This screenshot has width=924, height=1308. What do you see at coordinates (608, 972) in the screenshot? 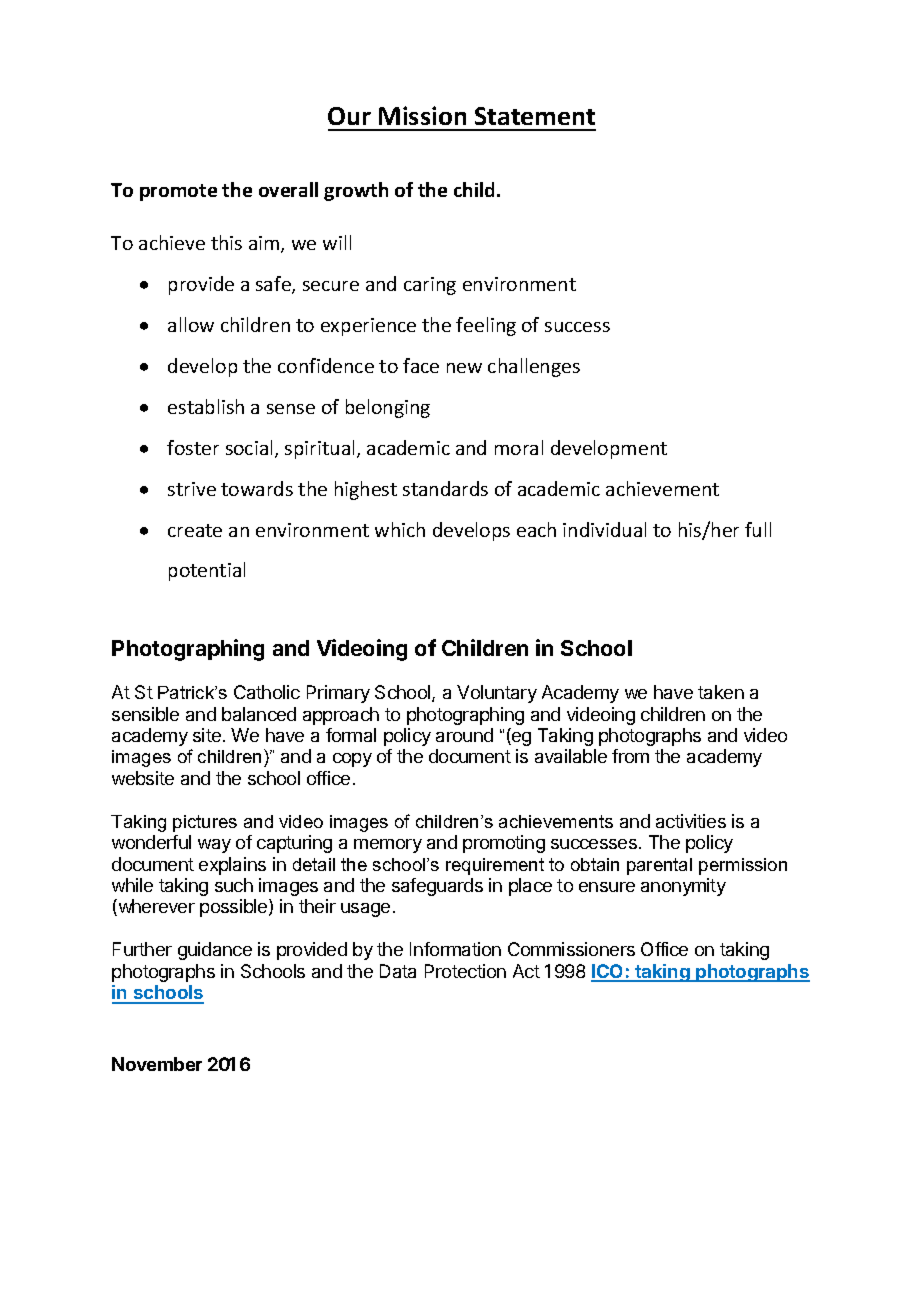
I see `ICO` at bounding box center [608, 972].
